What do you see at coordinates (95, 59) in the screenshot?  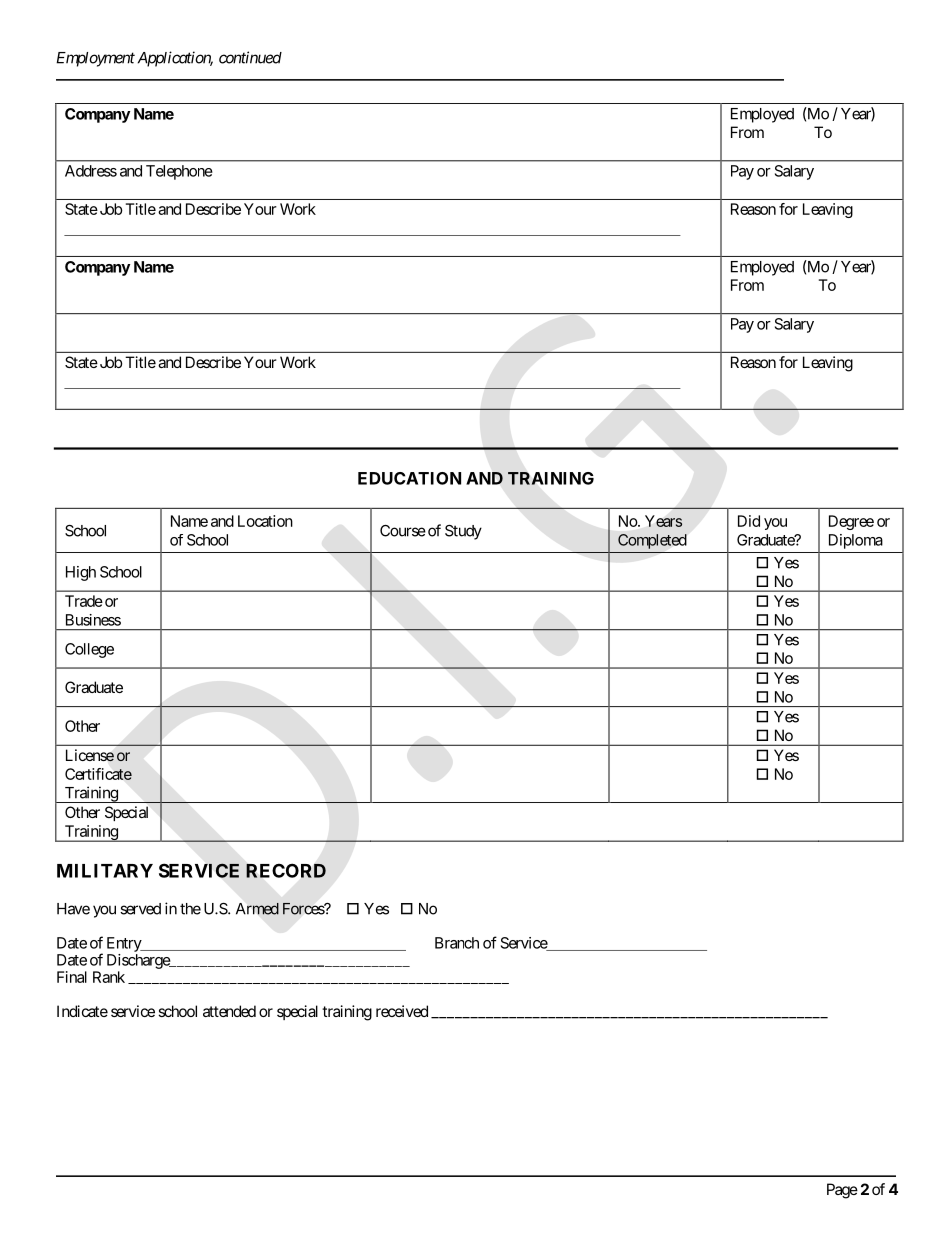 I see `Employment` at bounding box center [95, 59].
